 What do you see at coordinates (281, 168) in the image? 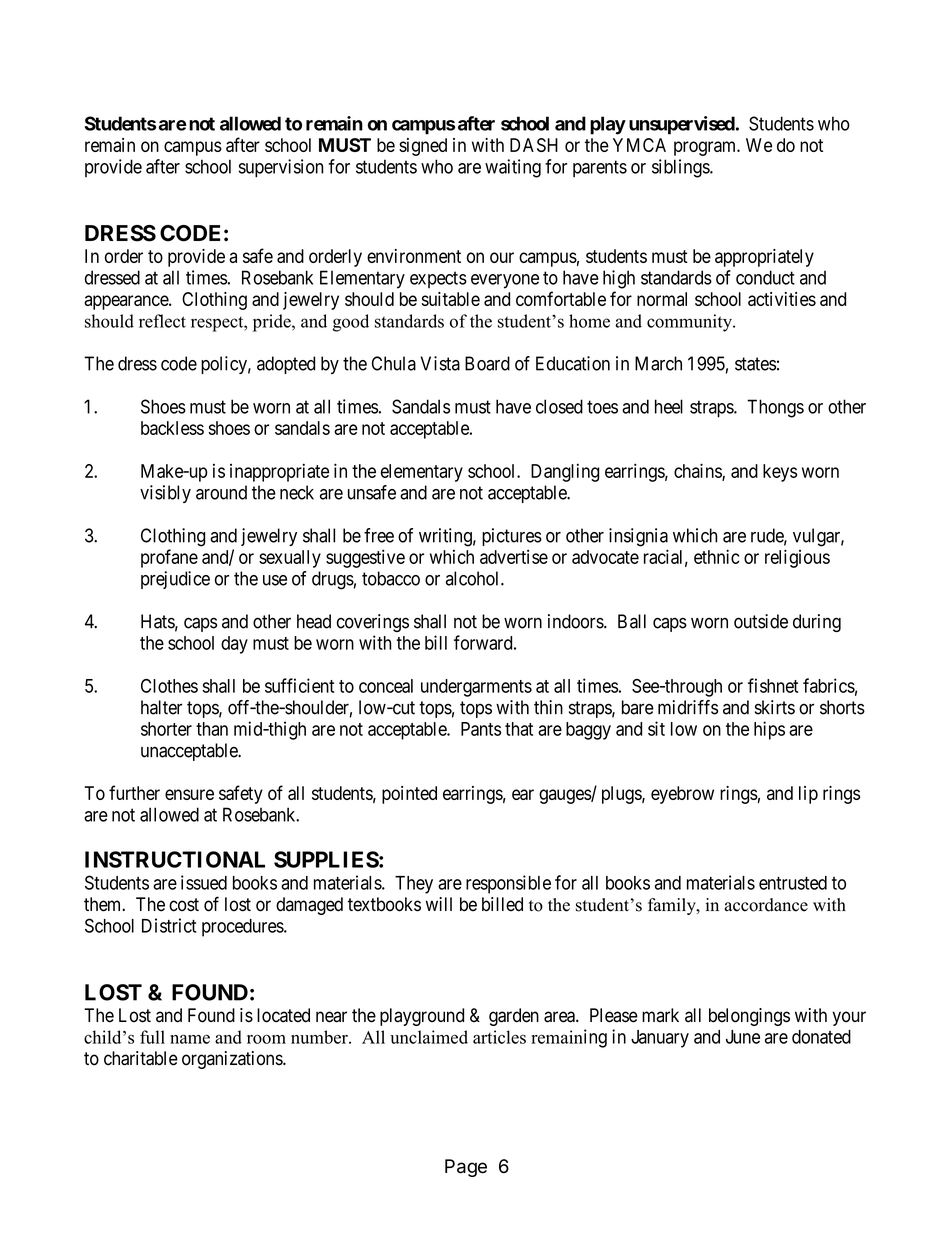
I see `supervision` at bounding box center [281, 168].
